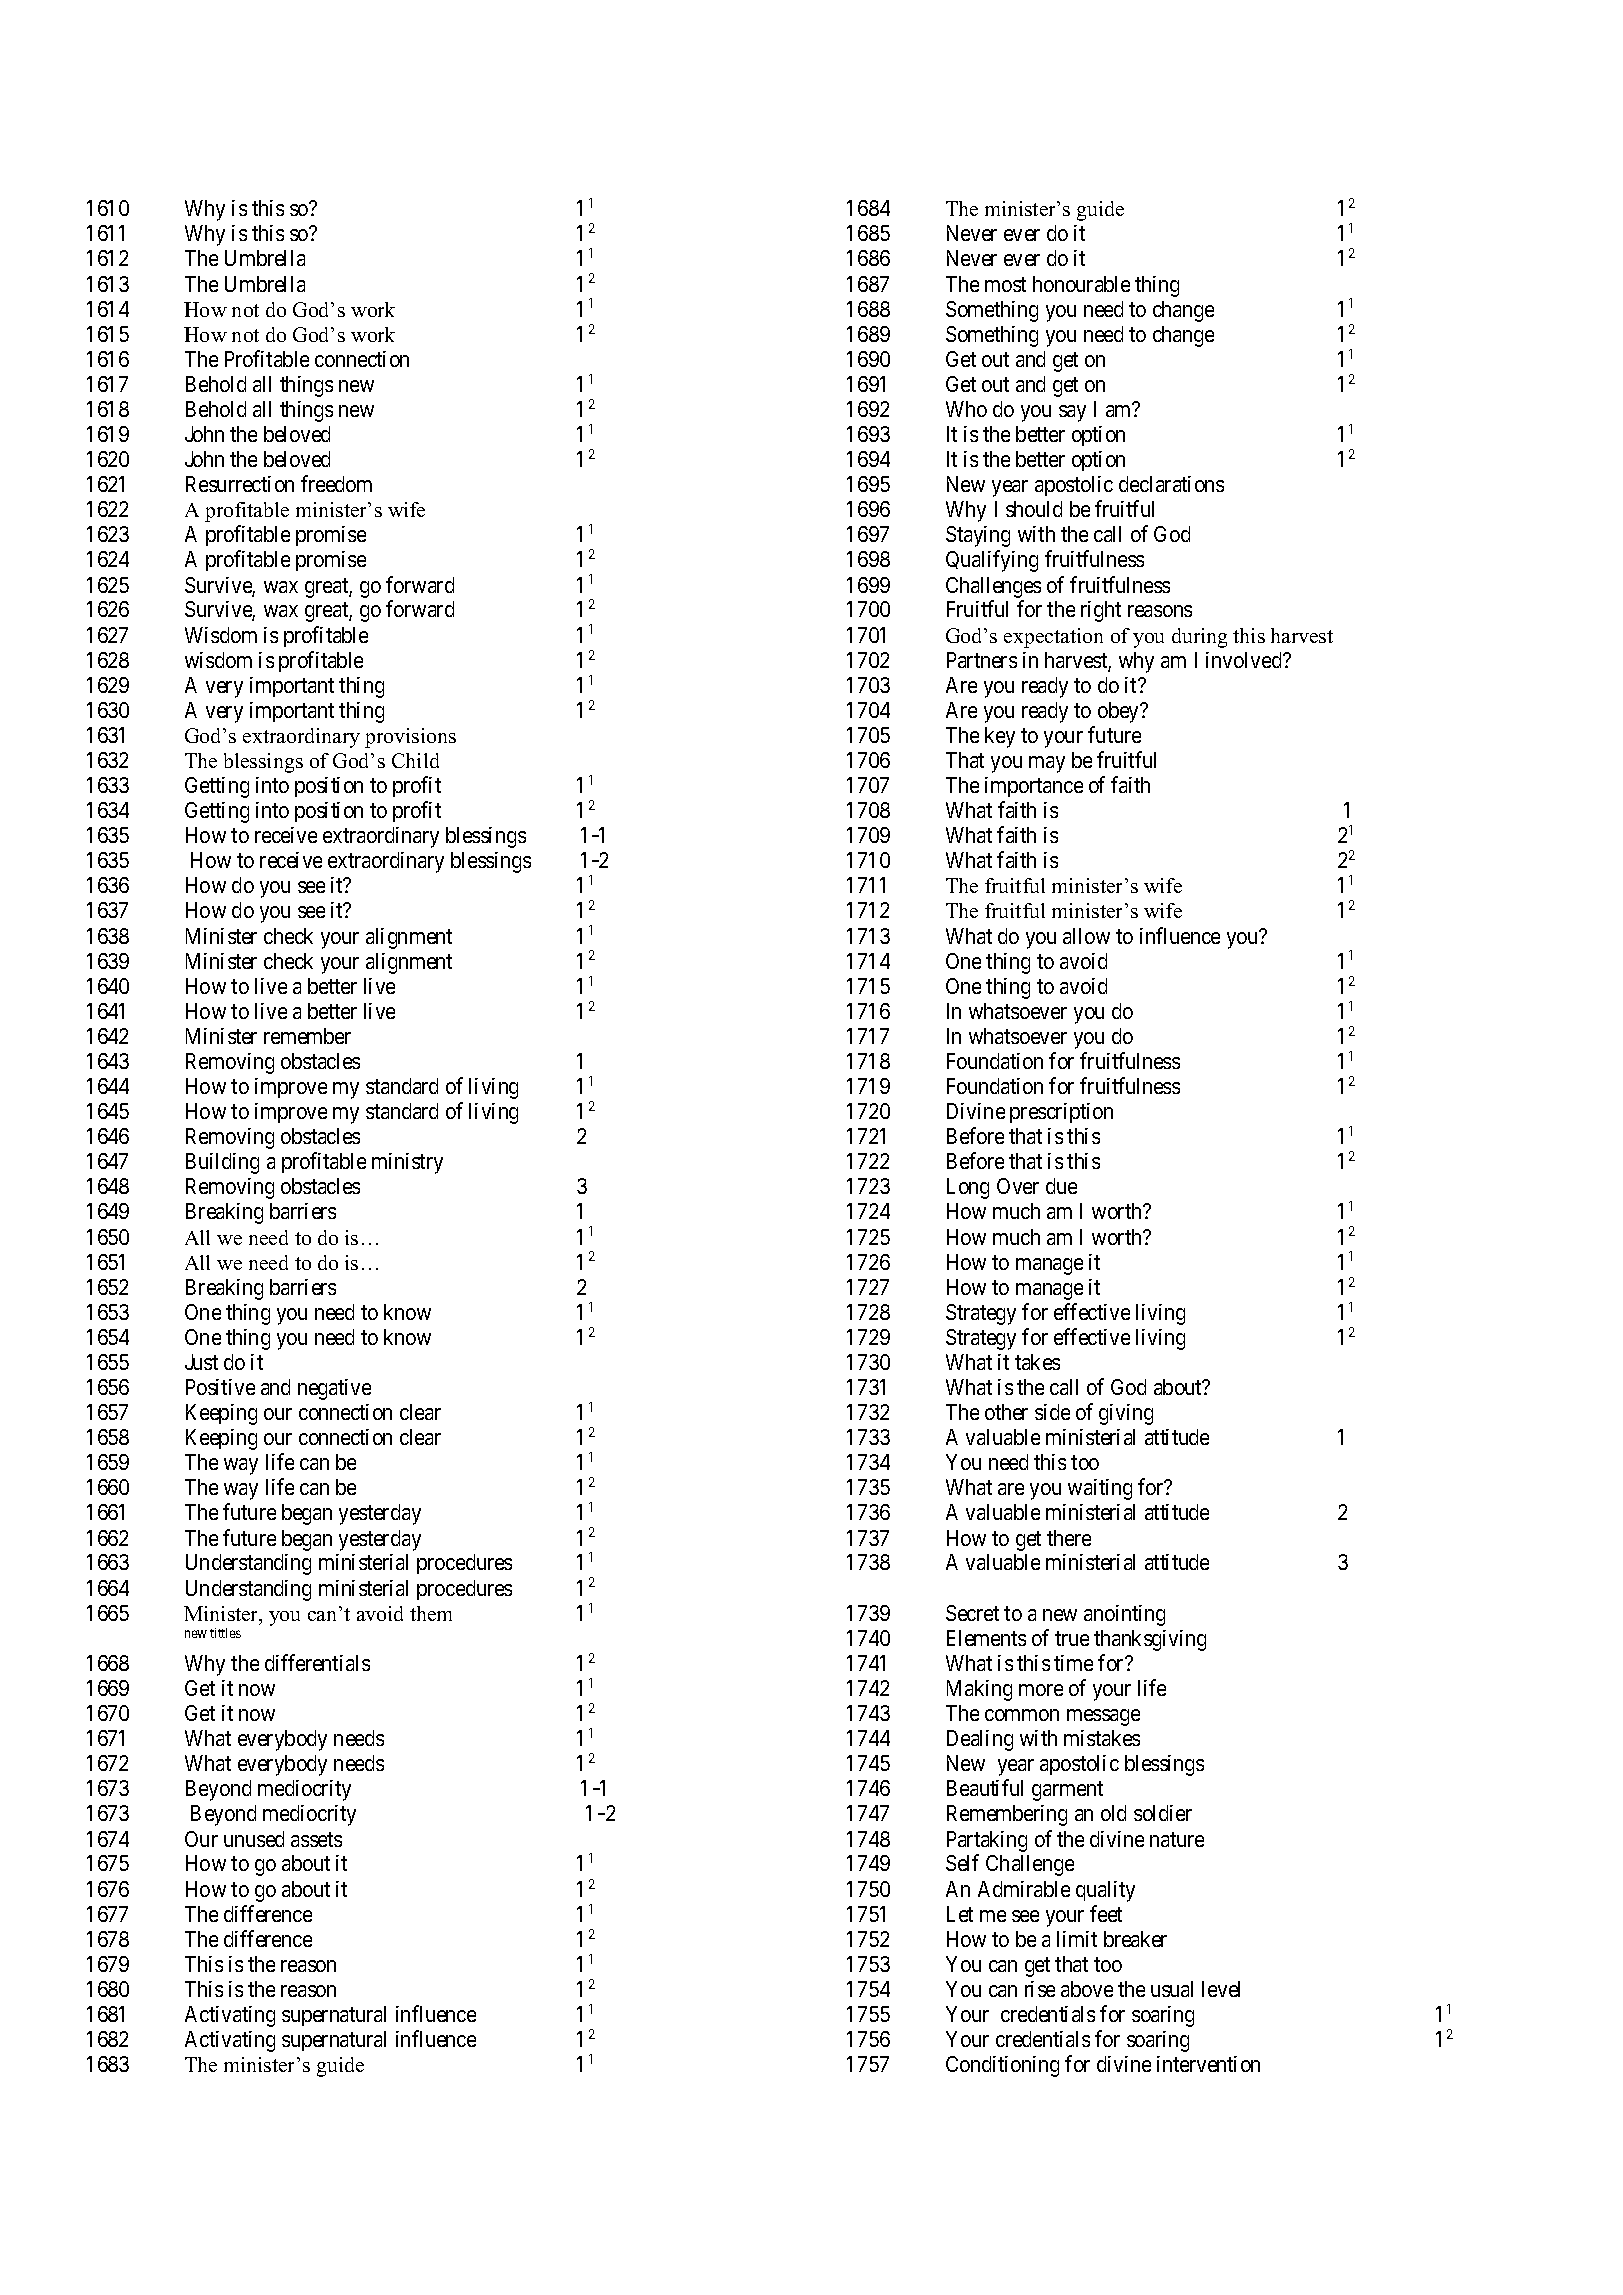 This page has width=1623, height=2295. I want to click on Who, so click(966, 409).
